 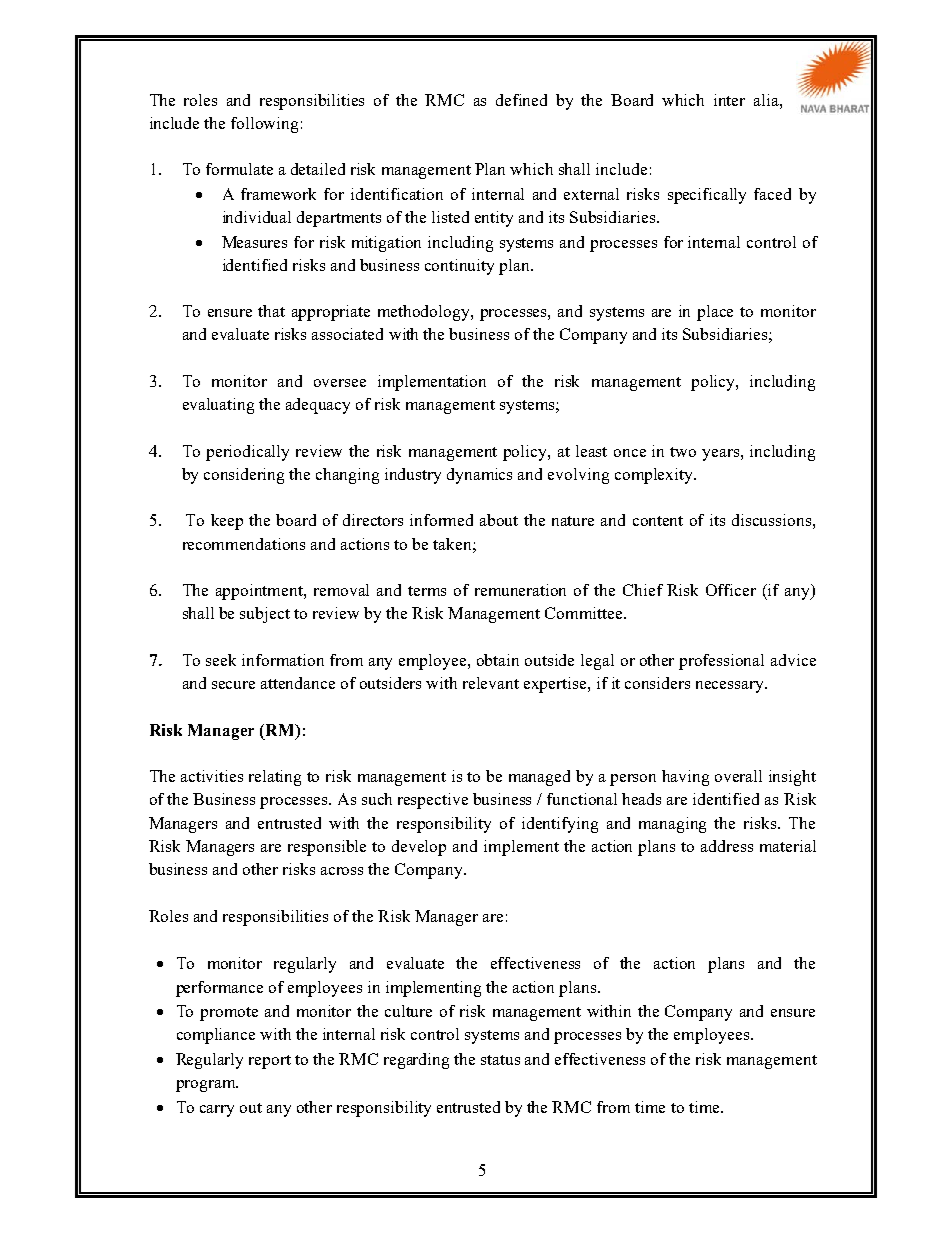 What do you see at coordinates (727, 846) in the screenshot?
I see `address` at bounding box center [727, 846].
